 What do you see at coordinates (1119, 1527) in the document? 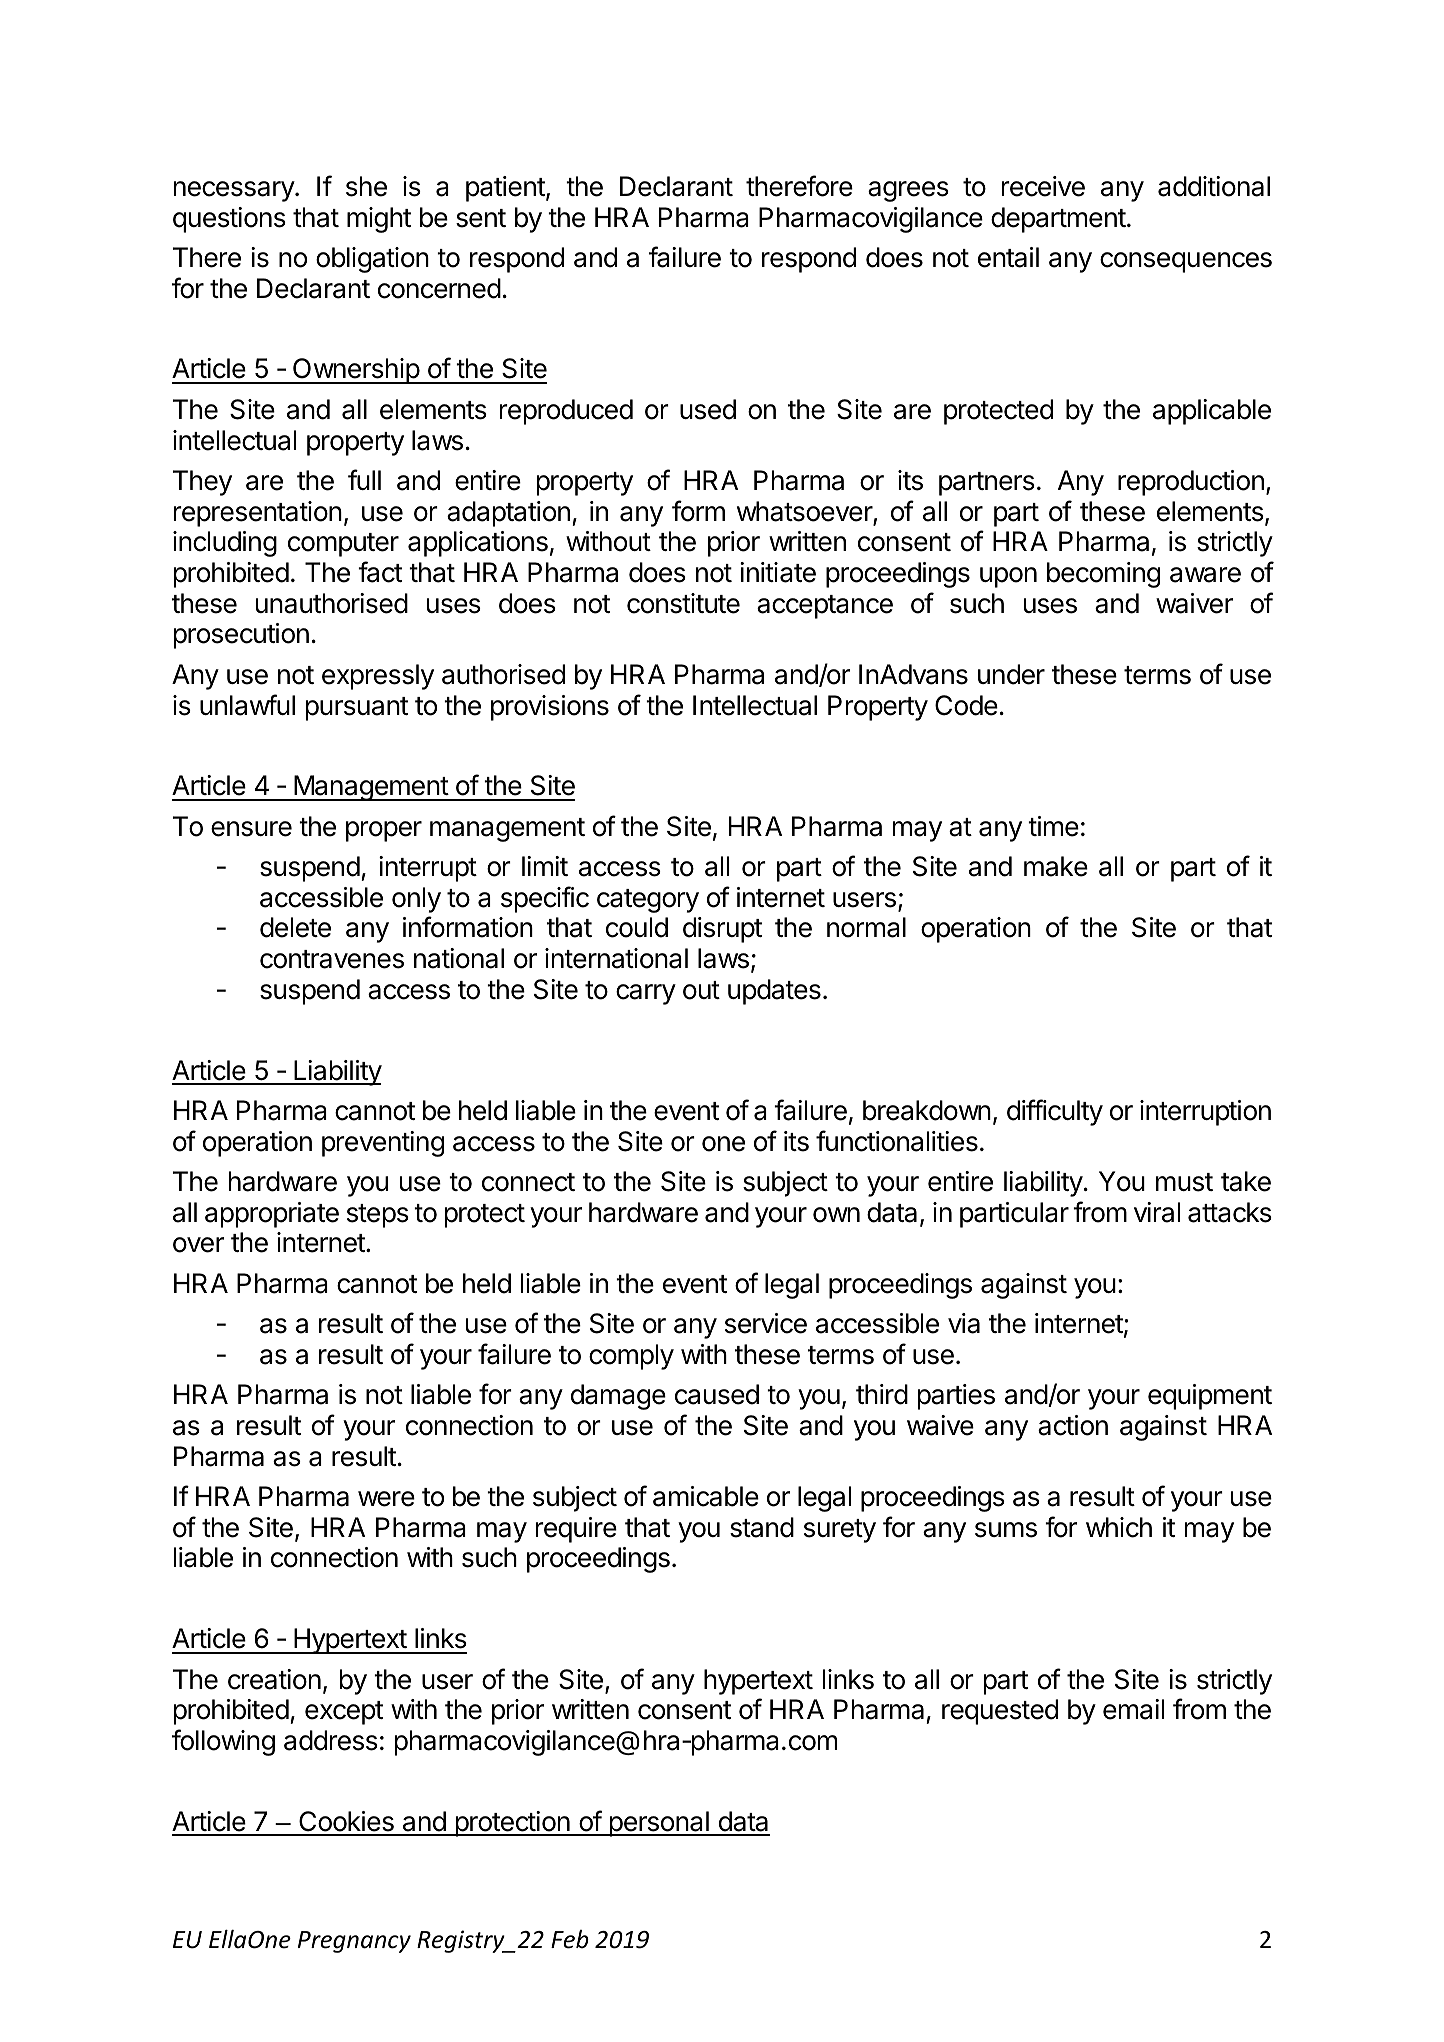
I see `which` at bounding box center [1119, 1527].
